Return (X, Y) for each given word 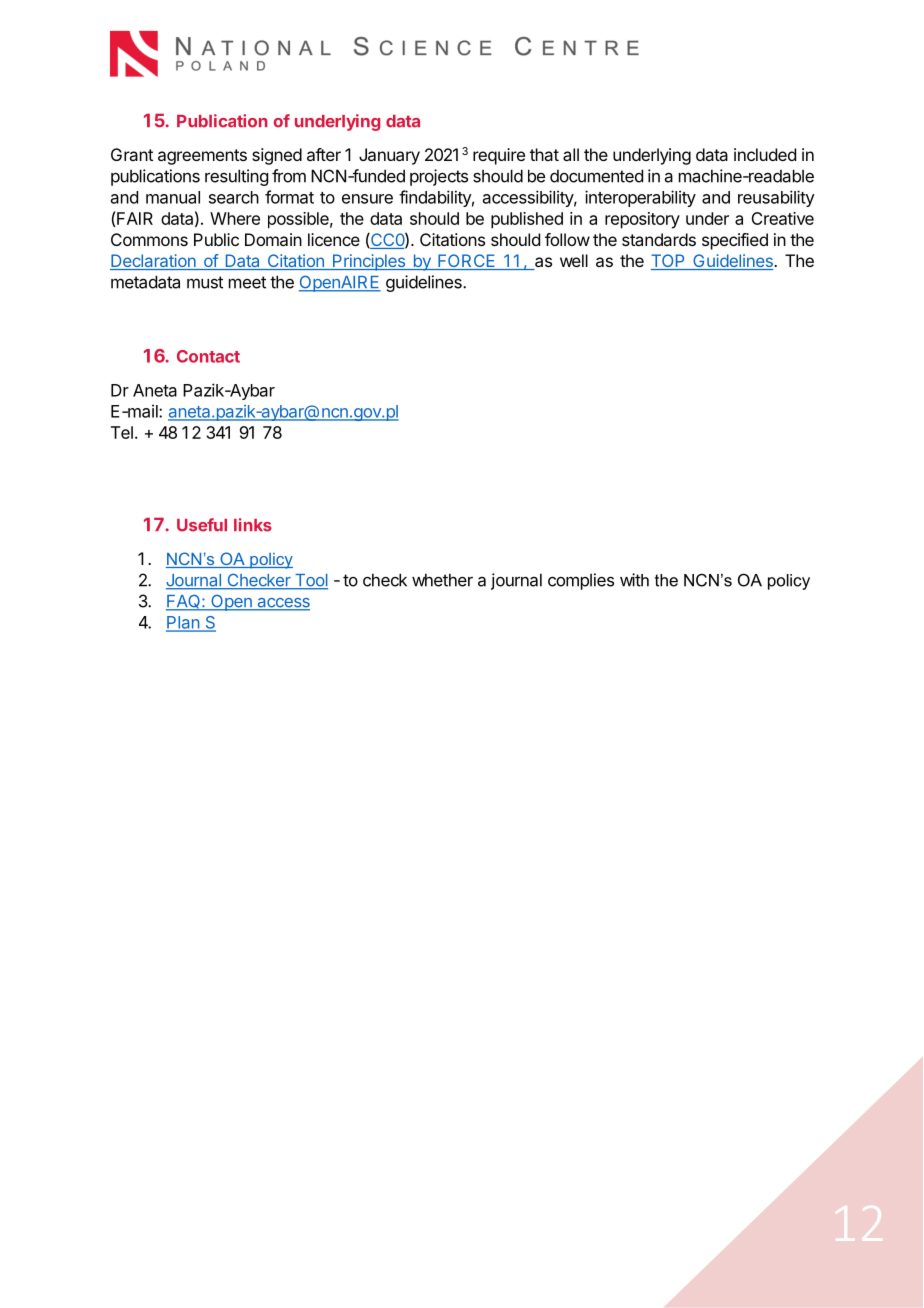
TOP (669, 262)
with (634, 580)
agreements (202, 157)
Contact (208, 356)
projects (439, 177)
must (205, 282)
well (574, 260)
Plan (183, 623)
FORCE (467, 262)
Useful (202, 525)
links (253, 525)
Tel (122, 432)
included (765, 154)
